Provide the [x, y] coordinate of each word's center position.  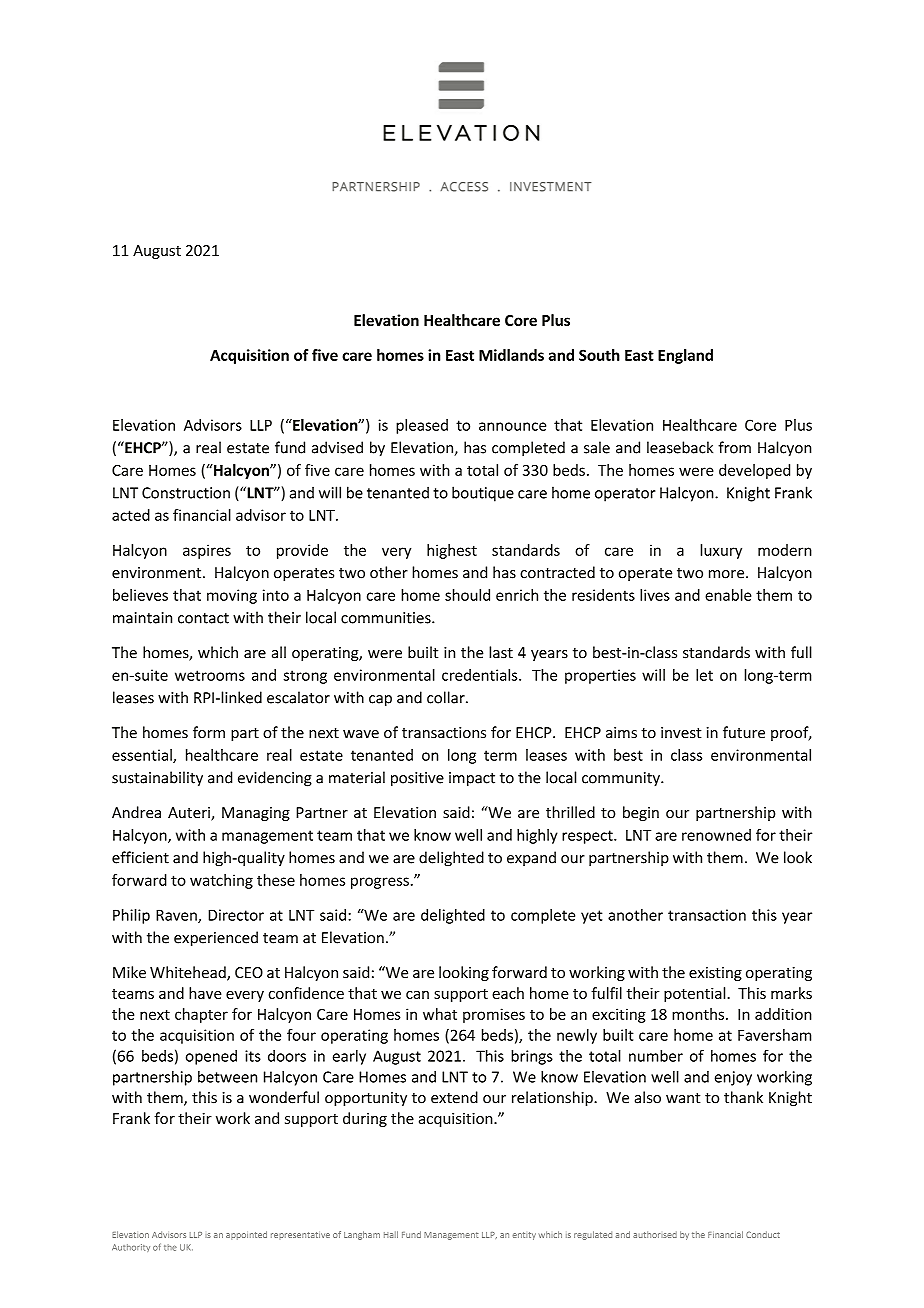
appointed [246, 1235]
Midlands [511, 355]
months [698, 1014]
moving [232, 596]
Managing [256, 814]
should [467, 595]
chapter [201, 1015]
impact [472, 779]
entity [524, 1236]
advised [337, 447]
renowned [716, 835]
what [440, 1014]
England [685, 356]
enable [728, 595]
